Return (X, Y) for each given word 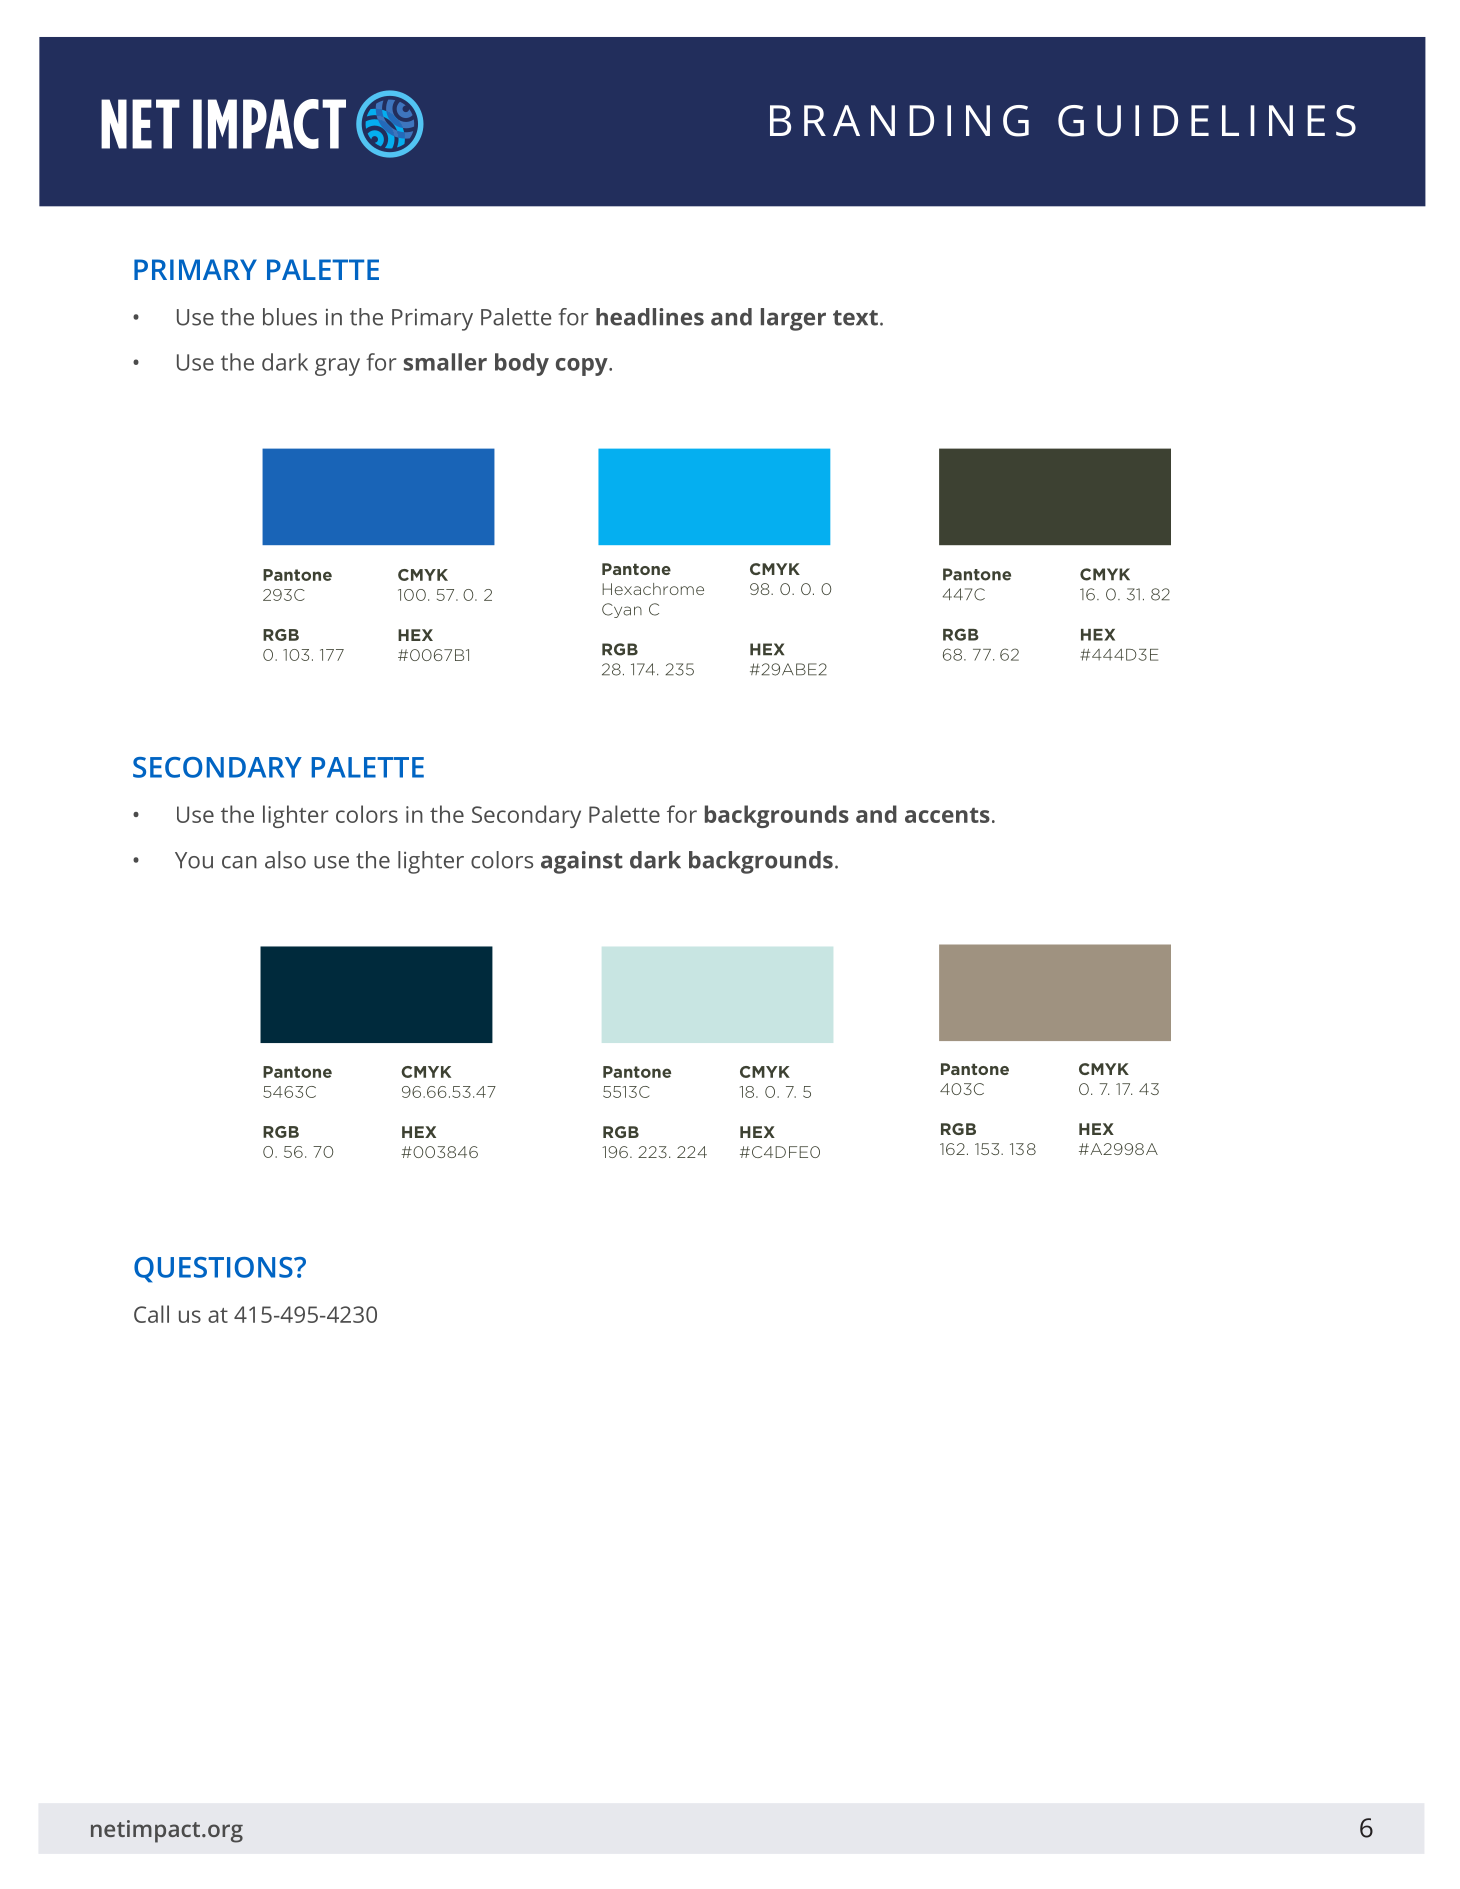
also (285, 860)
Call (151, 1314)
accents (947, 815)
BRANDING (899, 121)
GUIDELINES (1207, 121)
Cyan (622, 610)
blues (290, 317)
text (855, 318)
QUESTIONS (214, 1270)
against (582, 862)
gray (337, 367)
